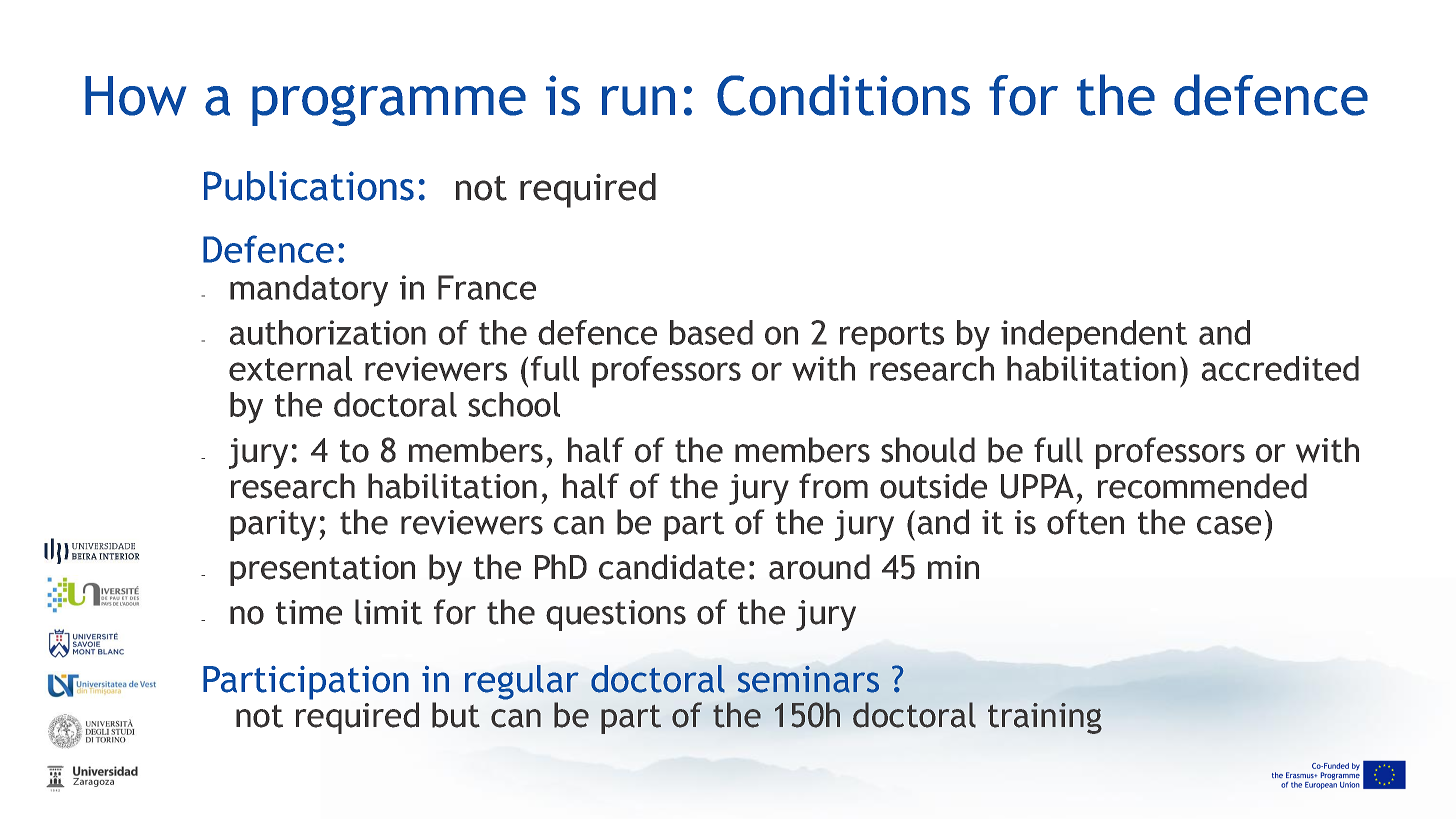  I want to click on run, so click(638, 101).
